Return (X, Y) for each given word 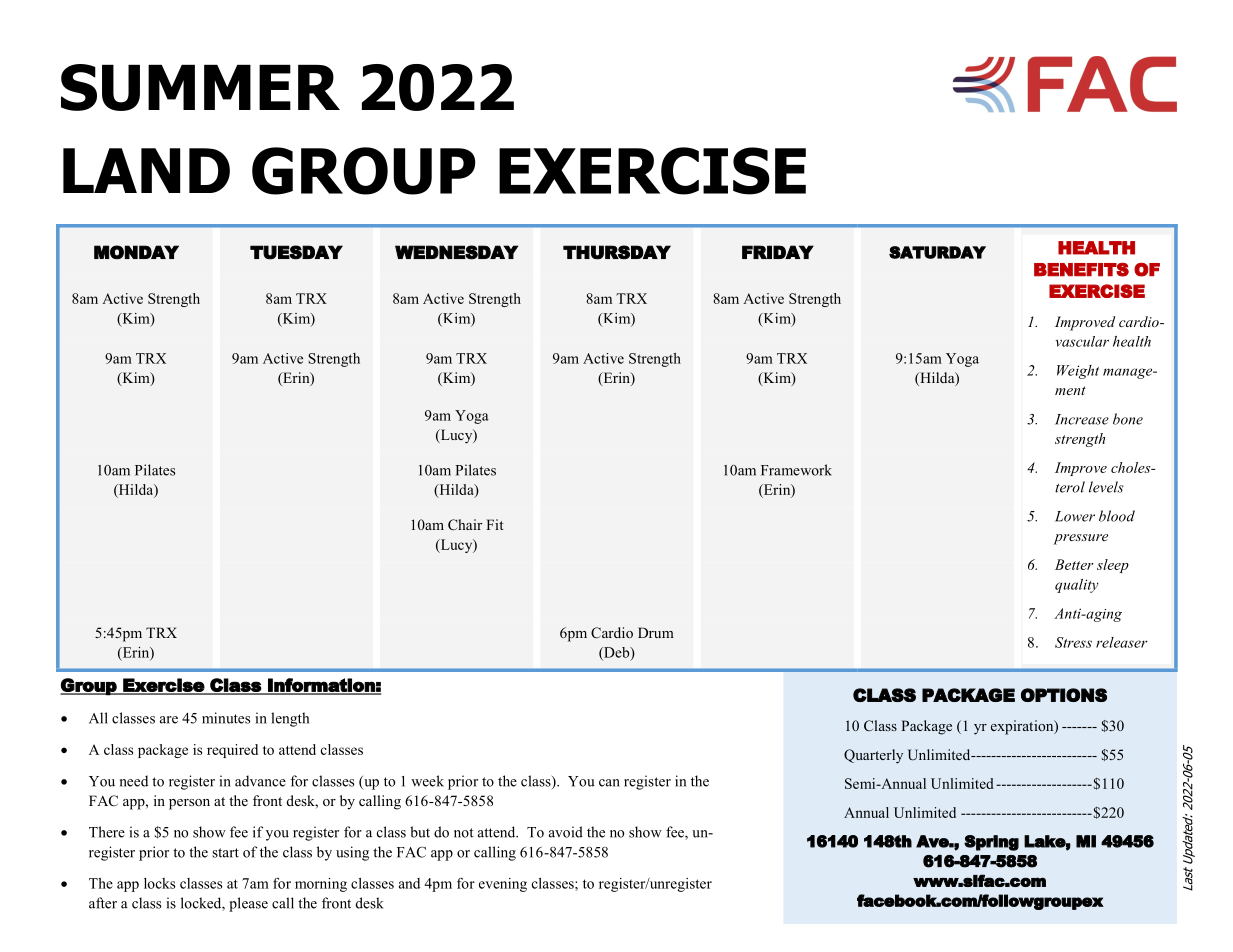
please (248, 904)
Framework (796, 470)
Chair (465, 525)
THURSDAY (617, 252)
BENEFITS (1081, 270)
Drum (656, 632)
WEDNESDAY (456, 252)
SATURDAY (937, 252)
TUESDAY (296, 252)
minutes (226, 718)
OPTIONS (1064, 695)
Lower (1075, 516)
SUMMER (200, 87)
